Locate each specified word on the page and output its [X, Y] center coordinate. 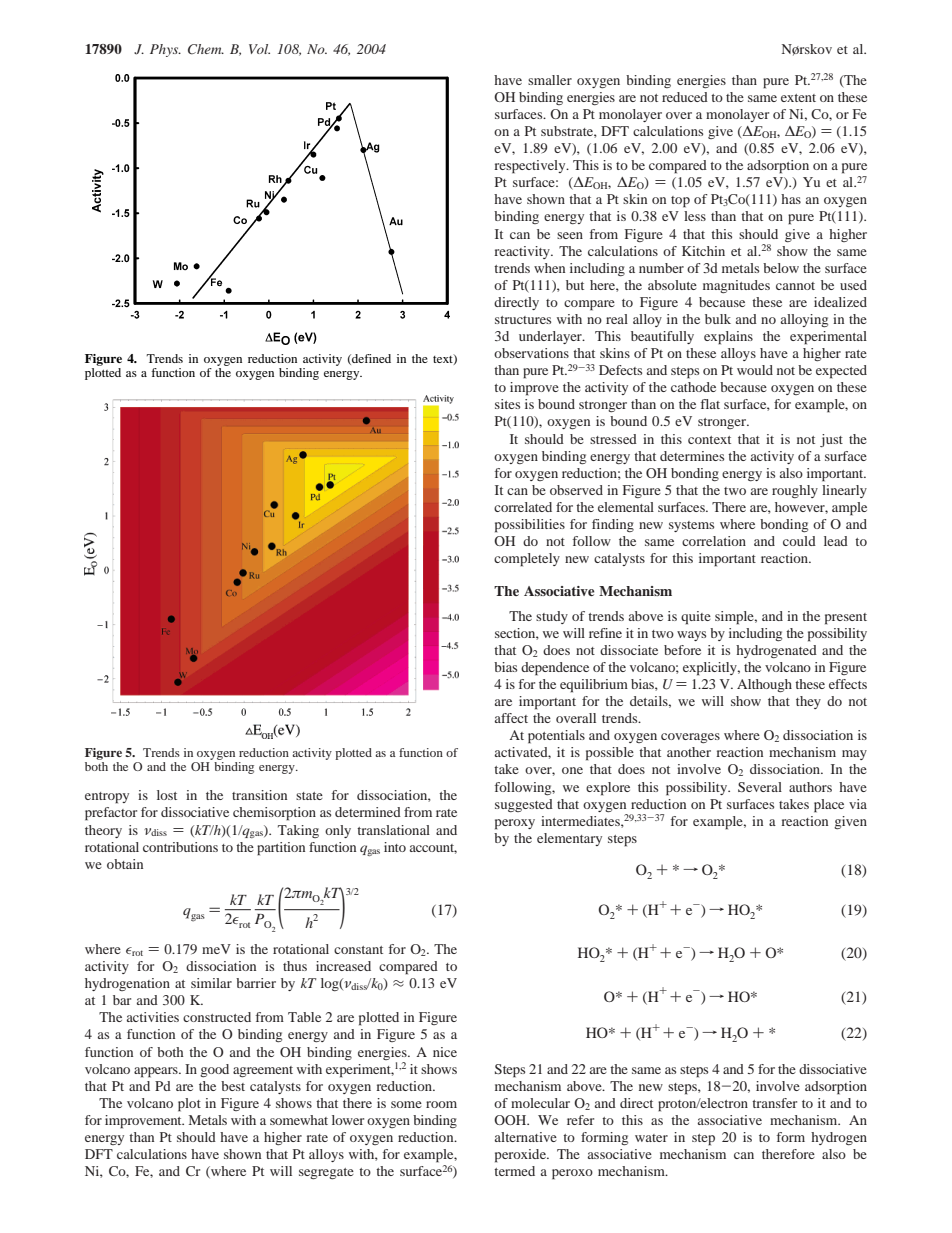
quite [696, 618]
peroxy [515, 824]
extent [798, 98]
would [755, 370]
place [829, 806]
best [233, 1086]
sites [507, 404]
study [552, 617]
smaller [550, 80]
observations [531, 353]
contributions [180, 847]
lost [167, 795]
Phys [165, 50]
